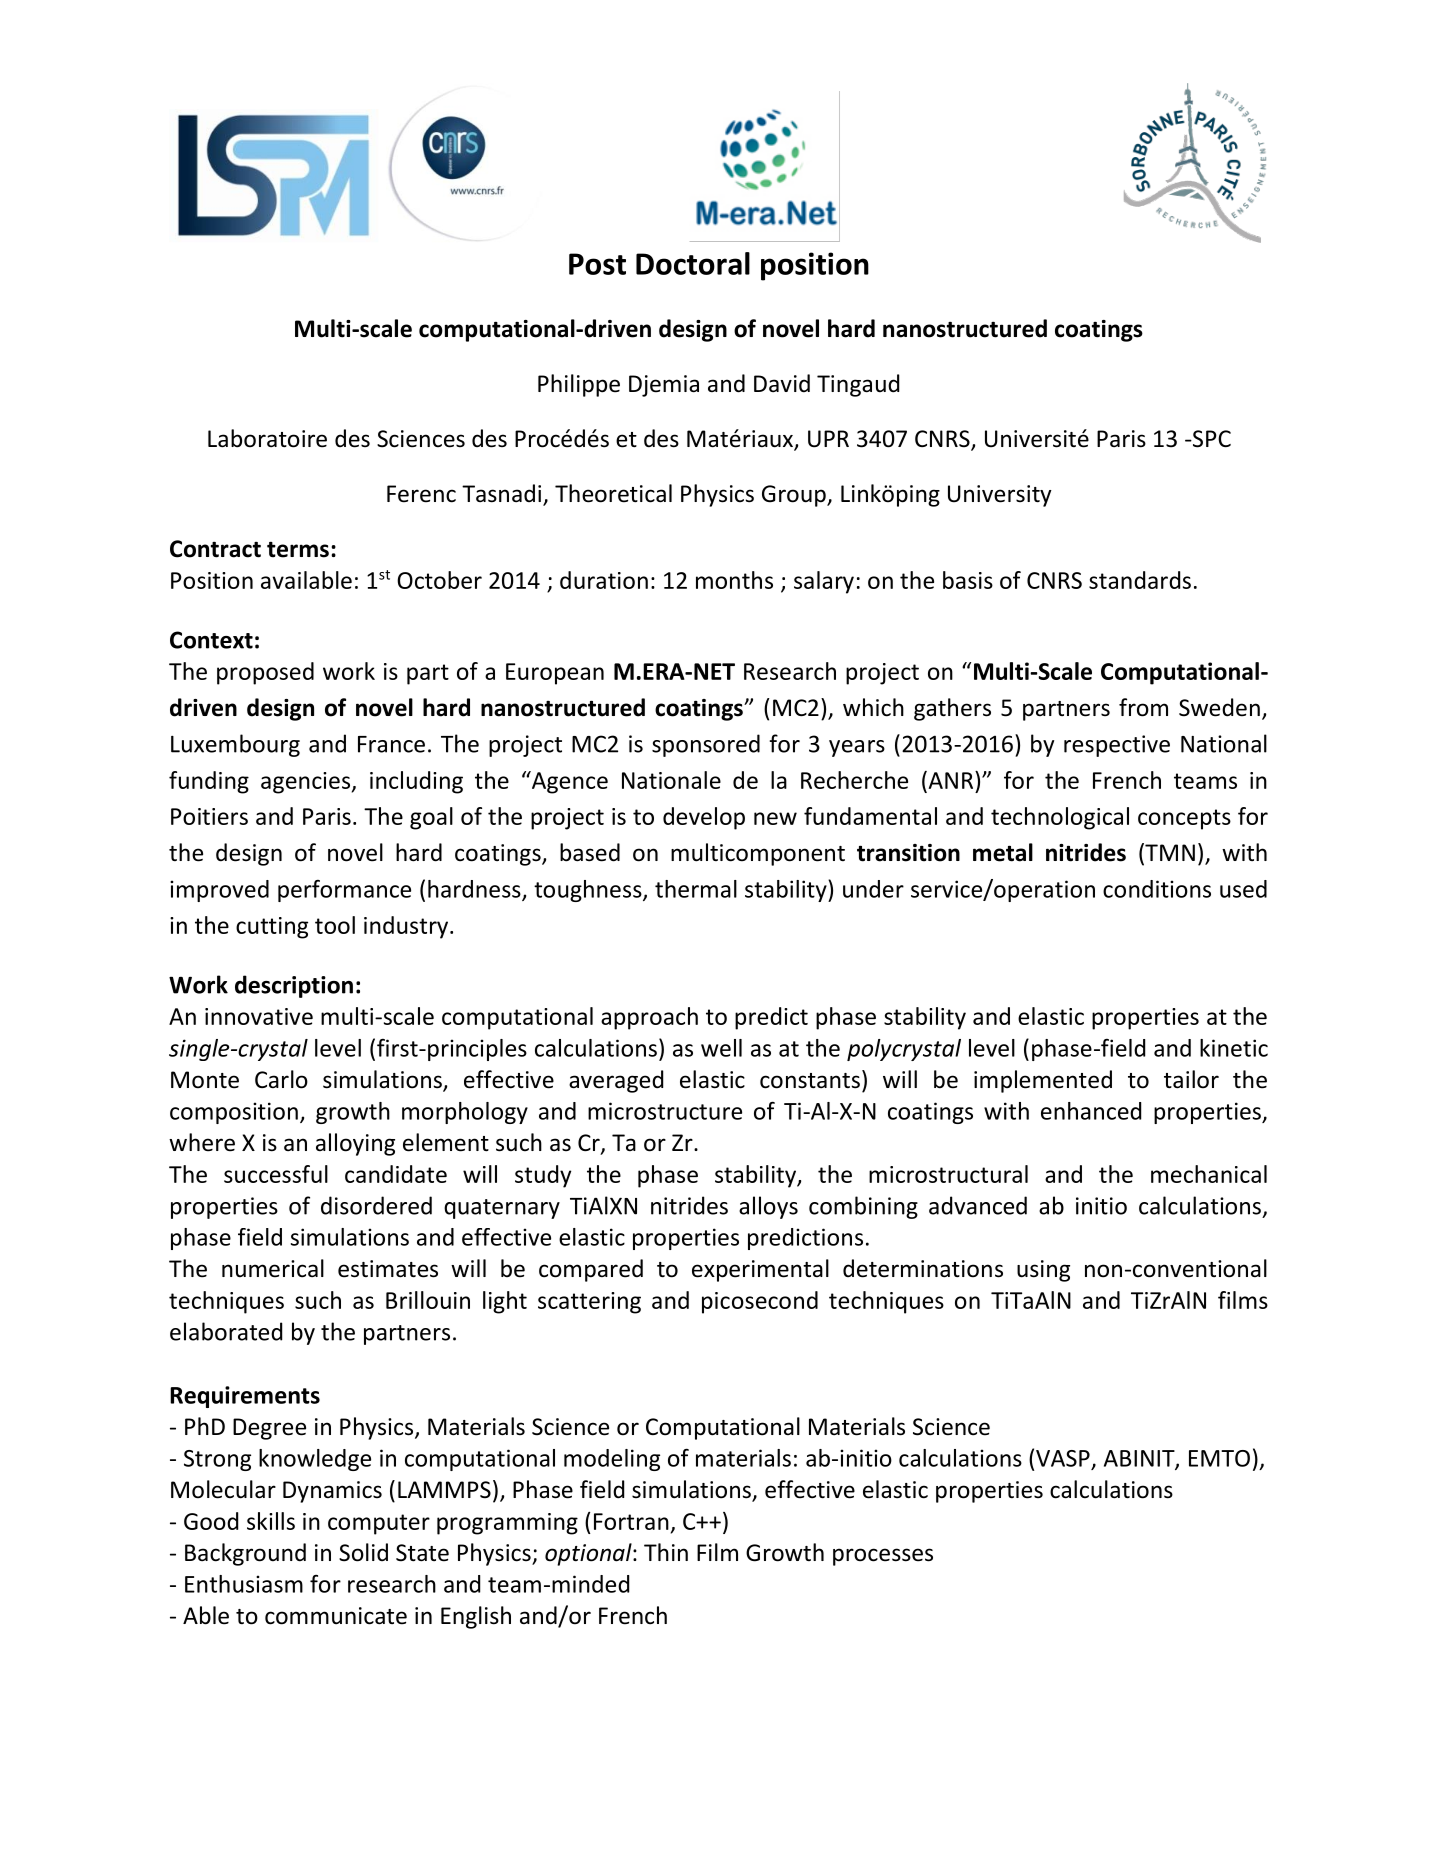 This page has height=1860, width=1437. What do you see at coordinates (363, 1552) in the page?
I see `Solid` at bounding box center [363, 1552].
